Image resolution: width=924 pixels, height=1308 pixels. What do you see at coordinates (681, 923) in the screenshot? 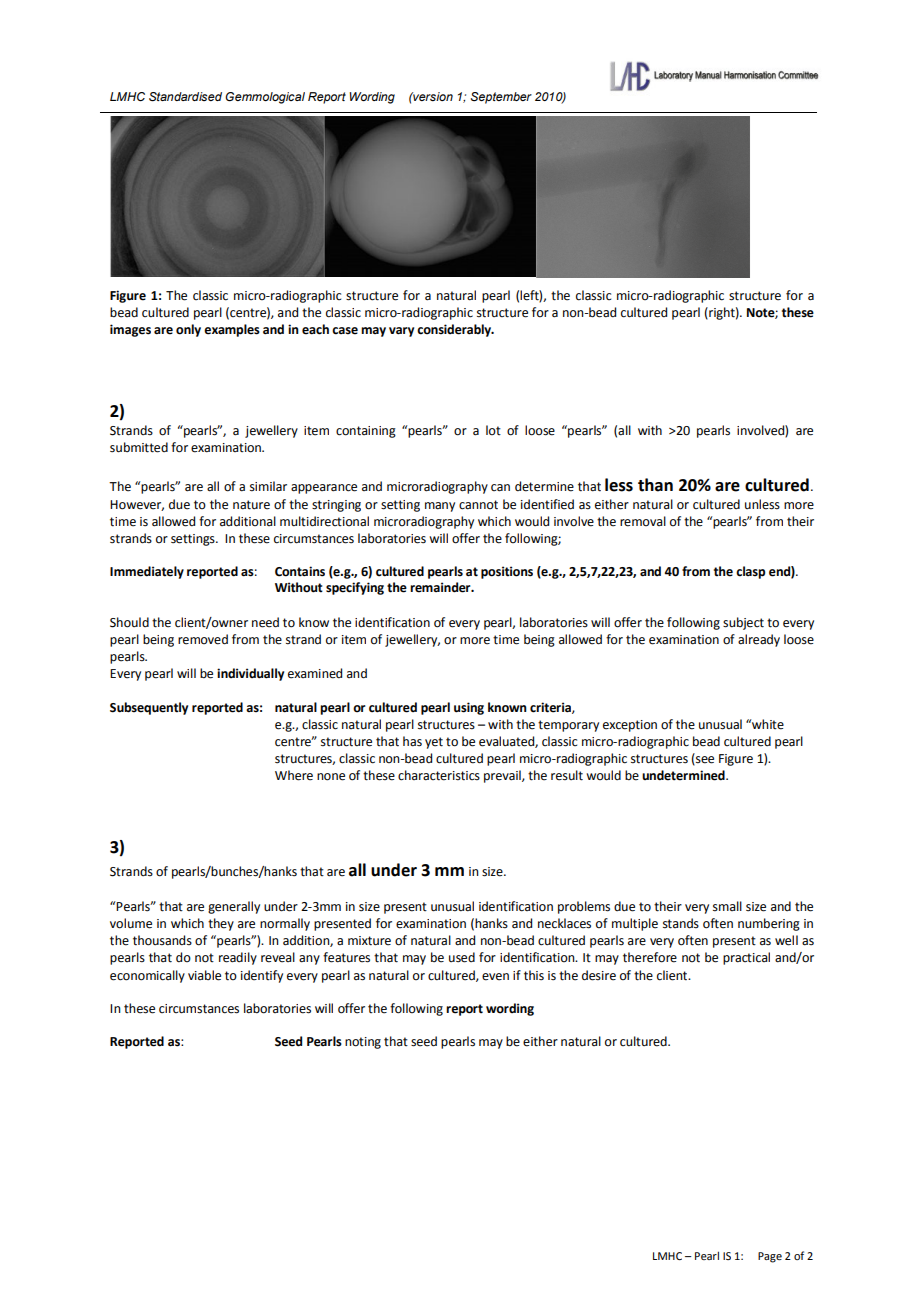
I see `stands` at bounding box center [681, 923].
